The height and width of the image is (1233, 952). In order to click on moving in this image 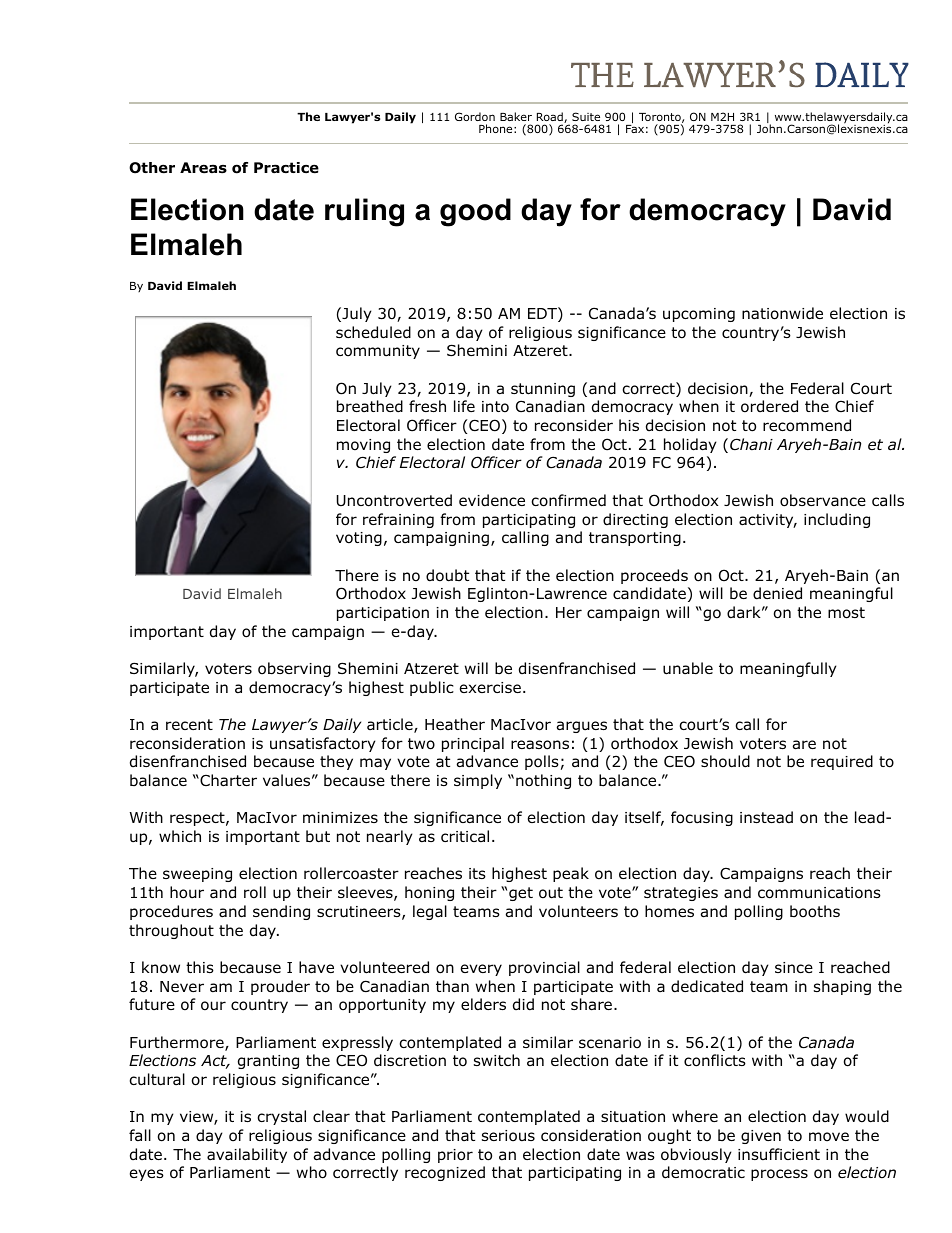, I will do `click(363, 446)`.
